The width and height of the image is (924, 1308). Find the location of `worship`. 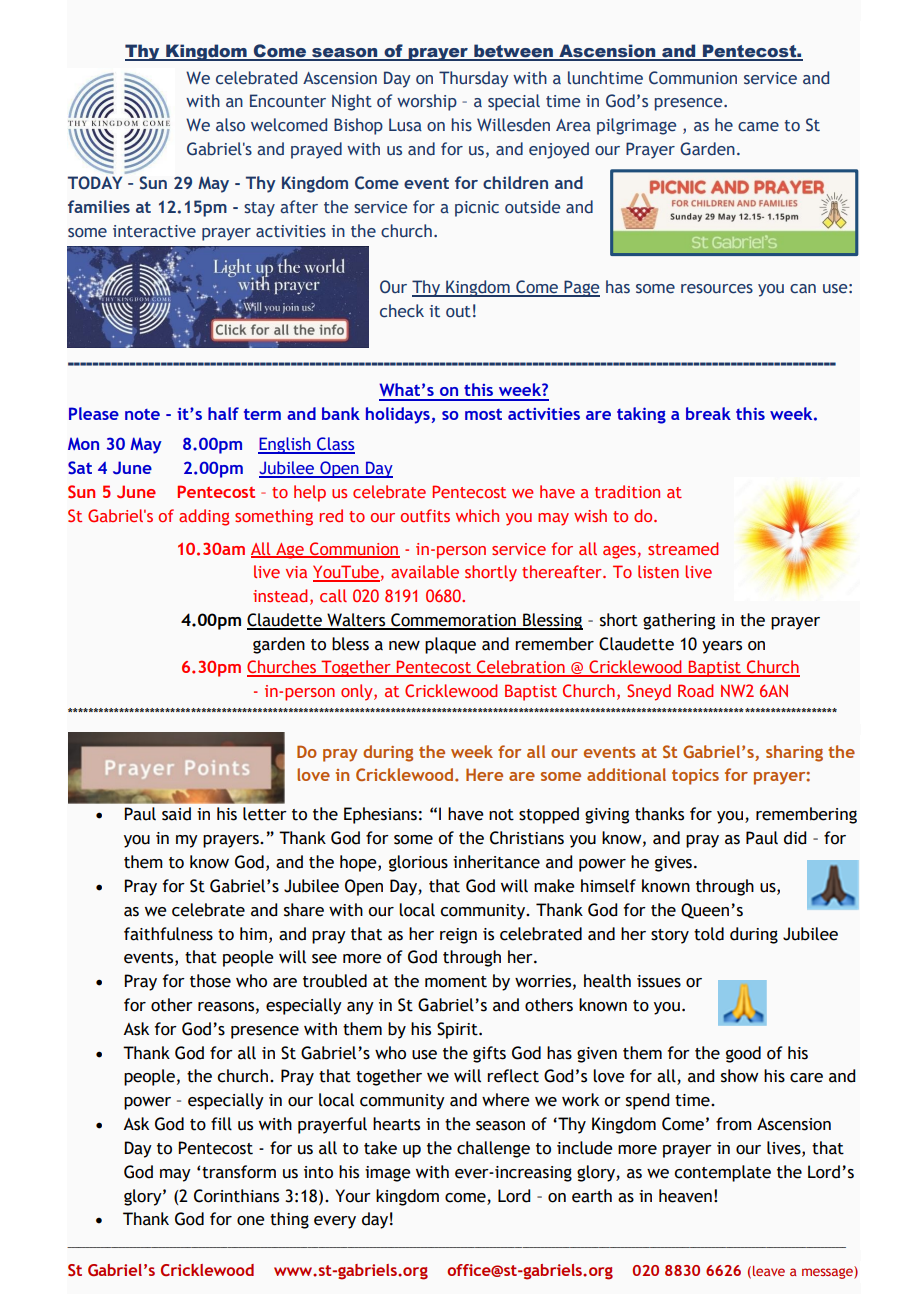

worship is located at coordinates (427, 102).
